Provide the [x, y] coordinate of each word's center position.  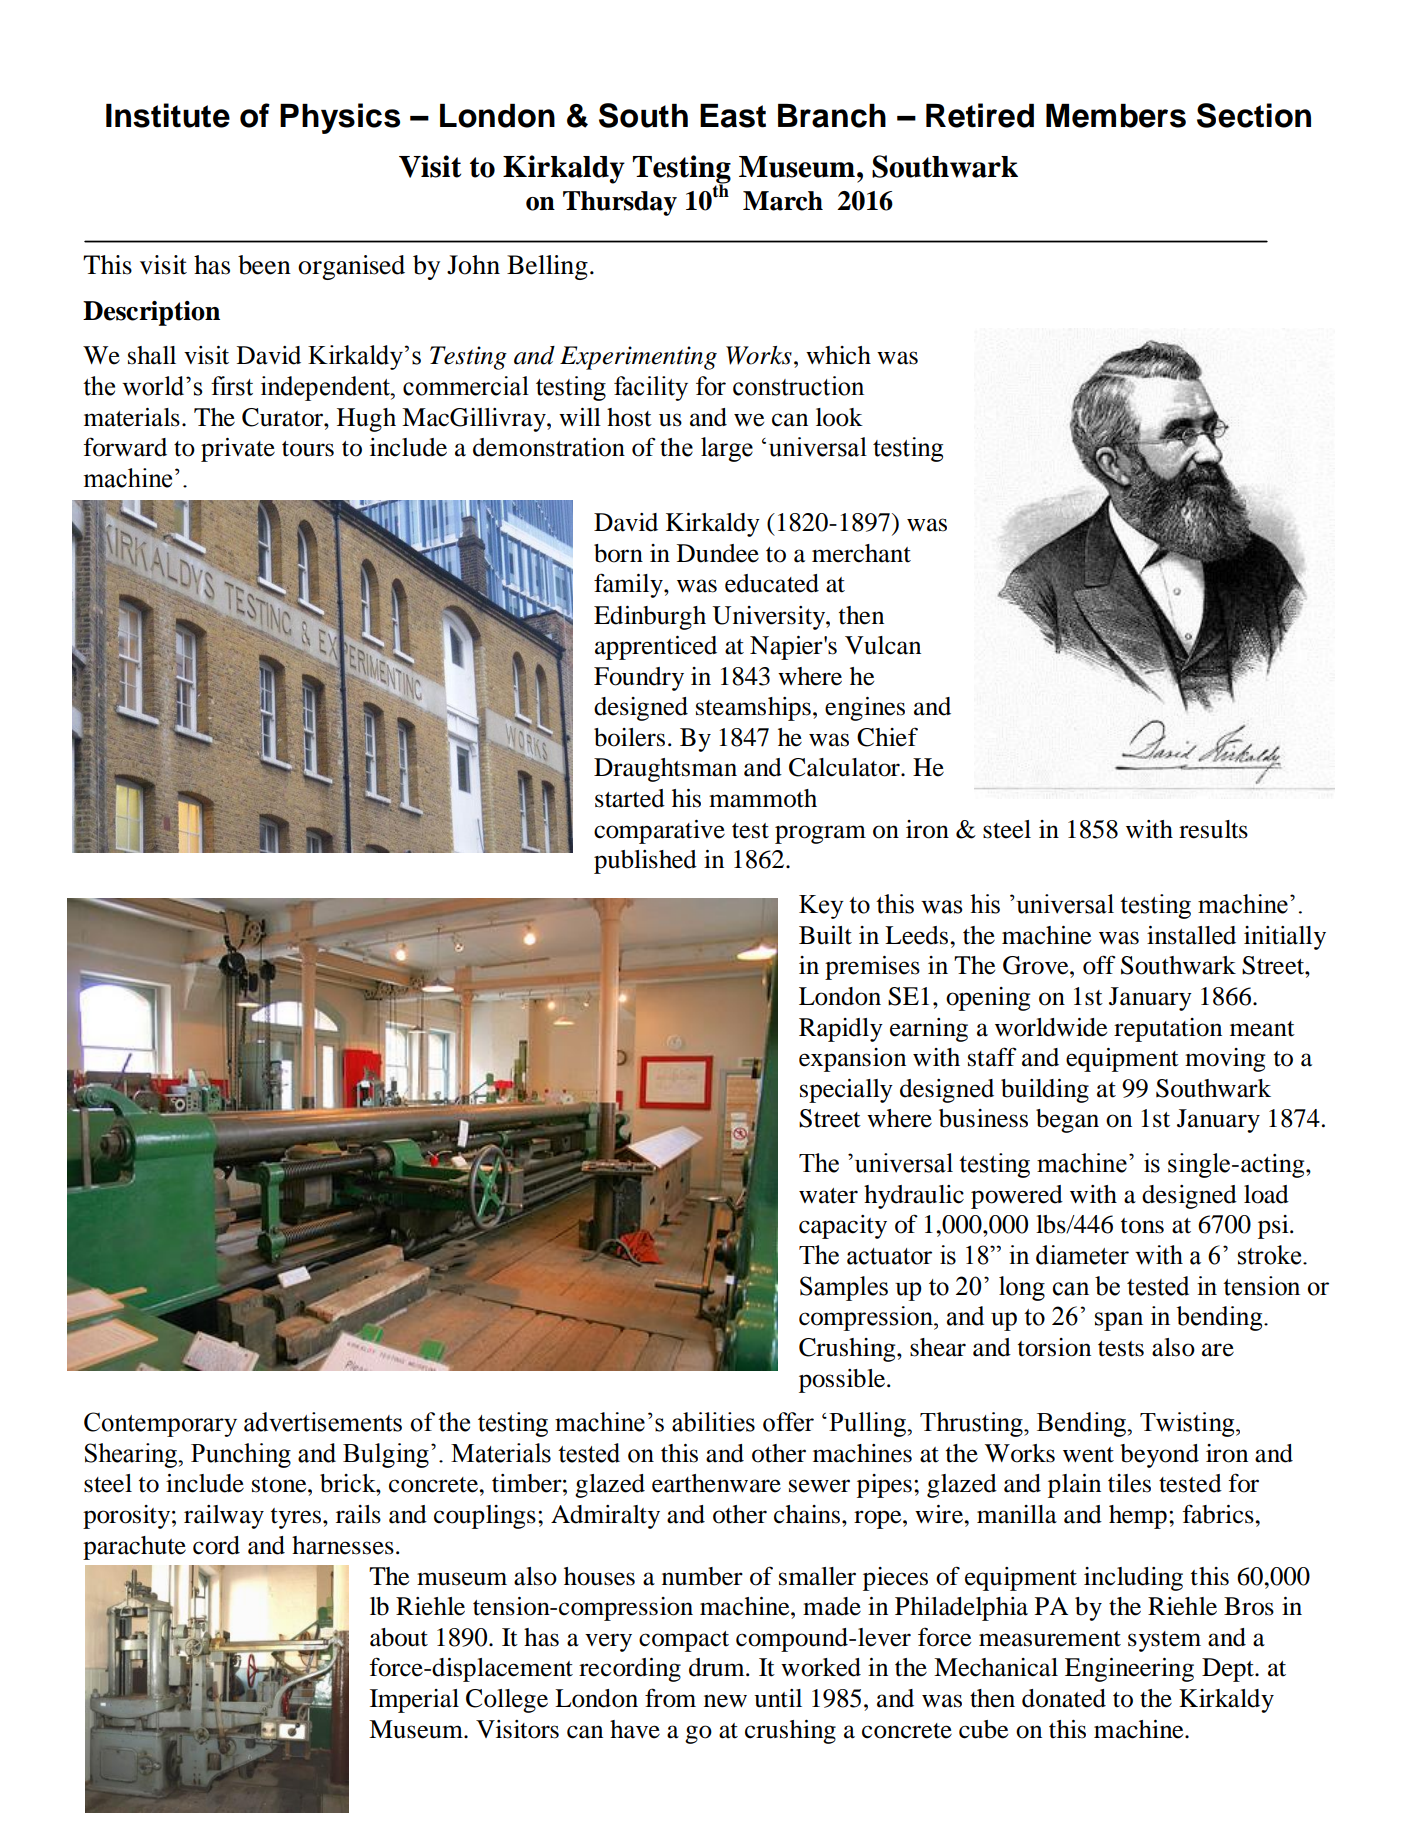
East [733, 116]
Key [821, 907]
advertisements [323, 1422]
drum [718, 1667]
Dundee [718, 553]
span [1119, 1321]
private [238, 450]
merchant [861, 553]
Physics [340, 118]
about [399, 1637]
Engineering [1129, 1670]
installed [1191, 935]
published [645, 862]
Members [1116, 116]
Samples [844, 1288]
